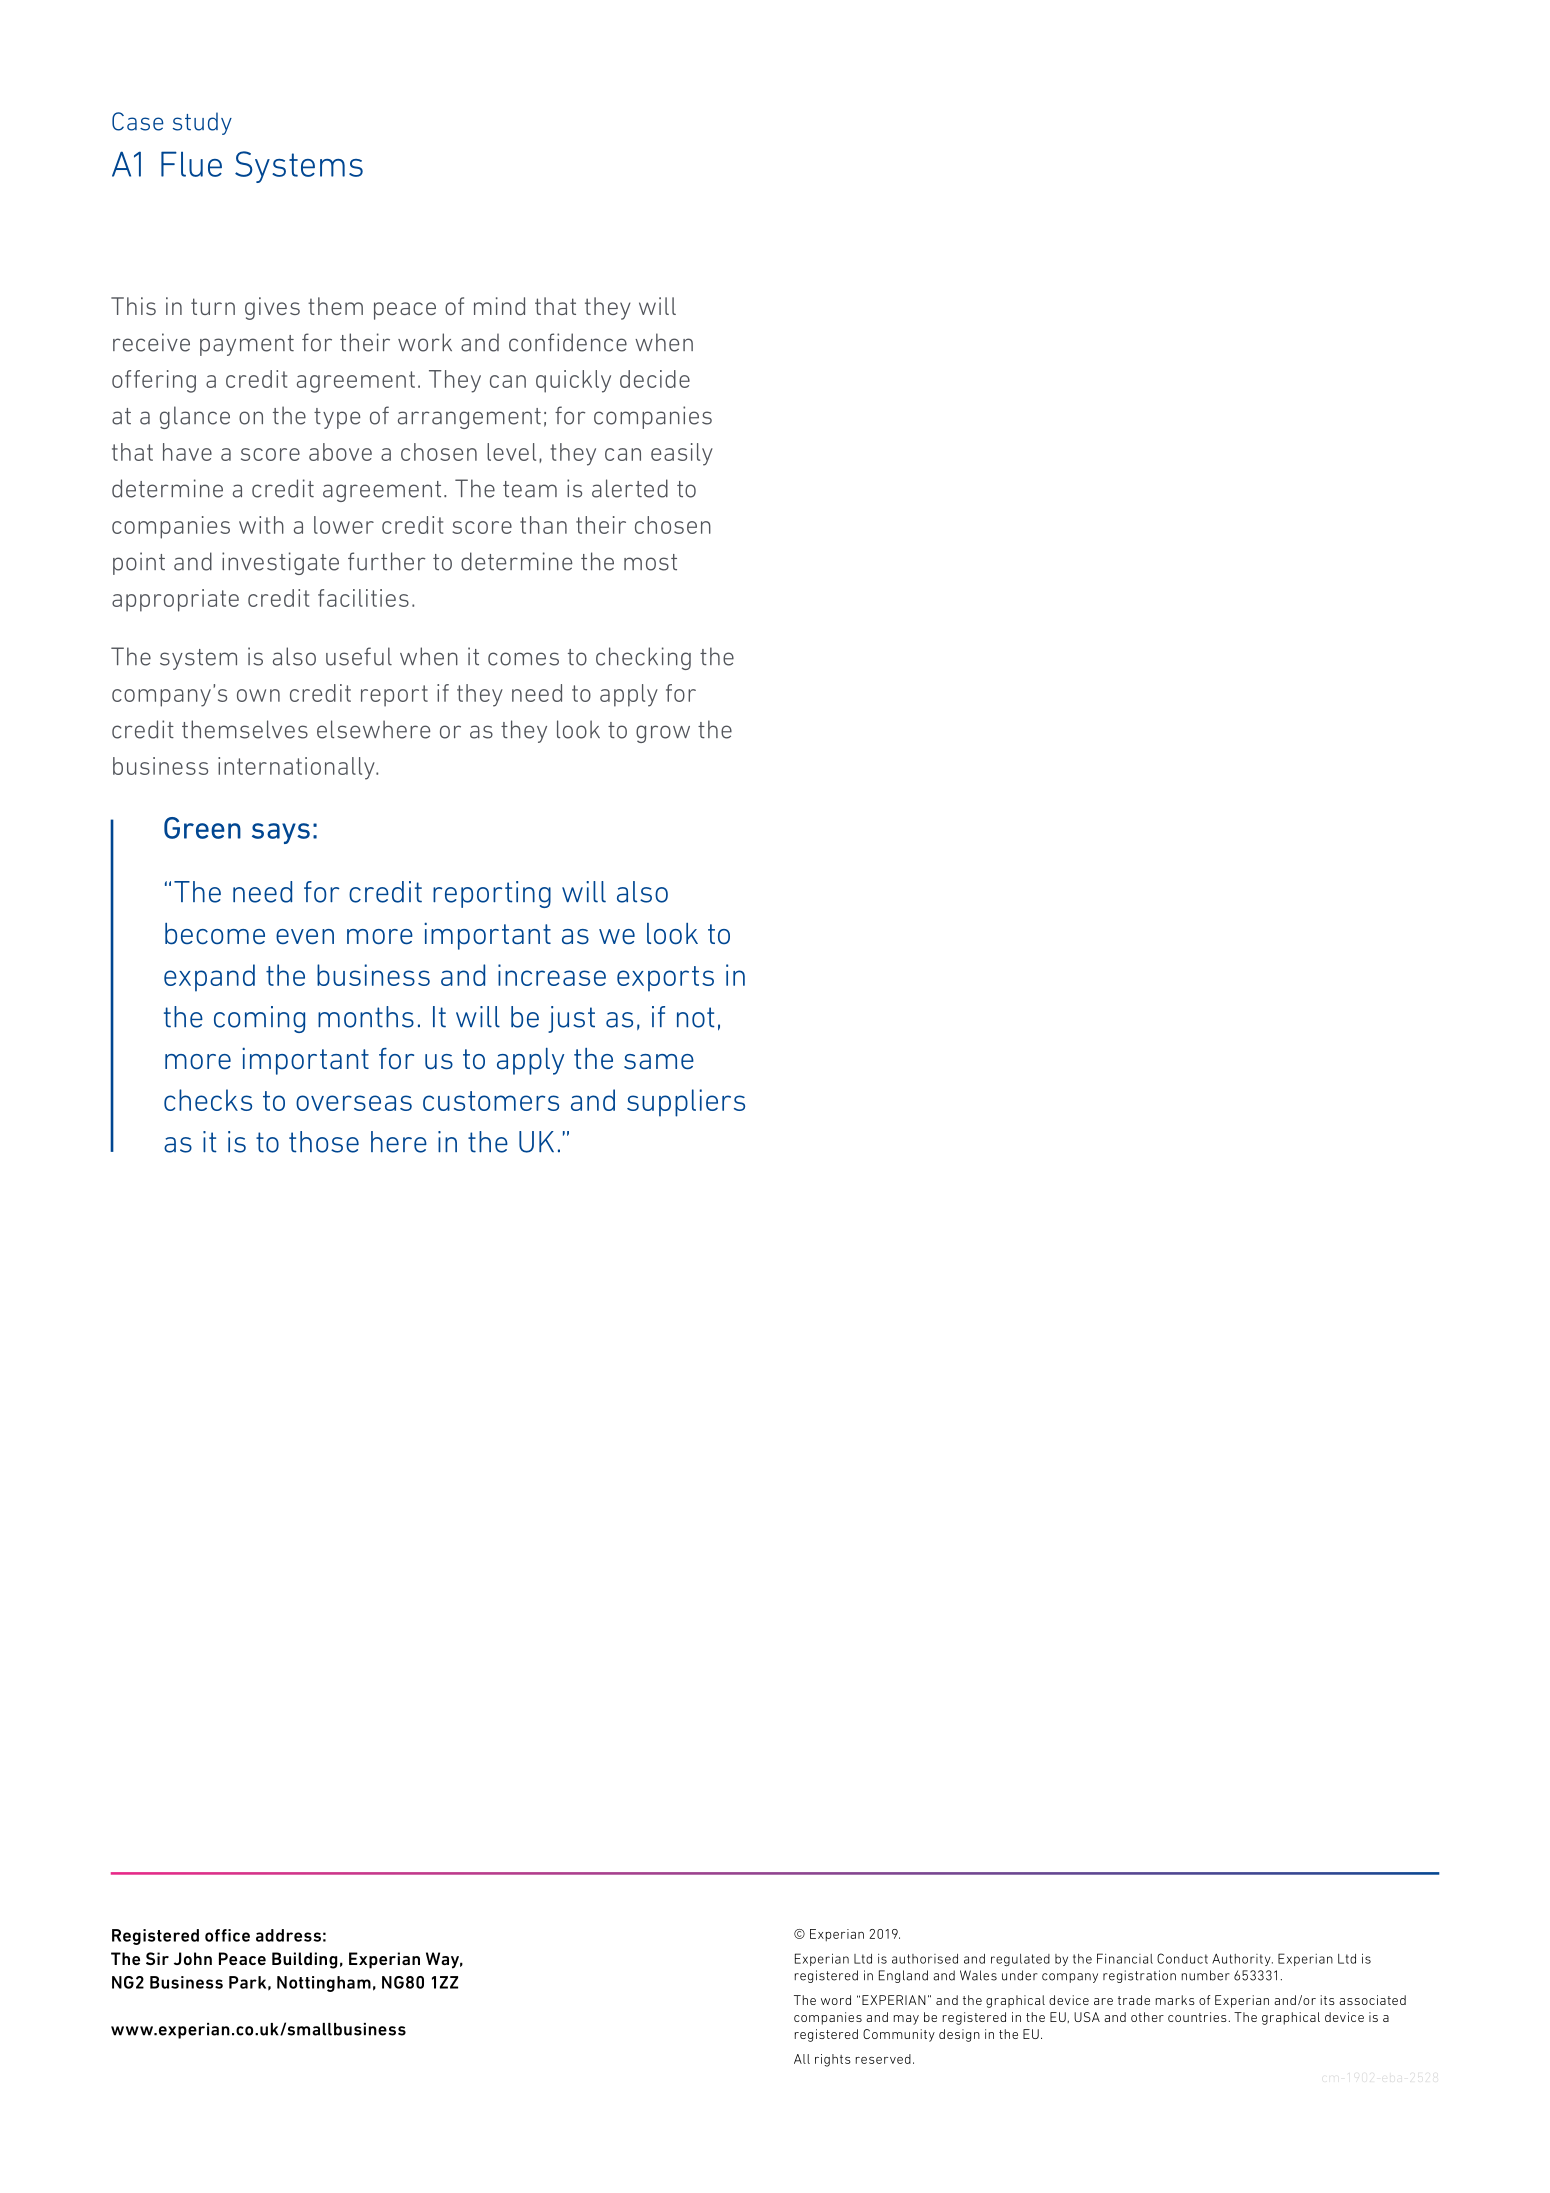 The width and height of the screenshot is (1550, 2193). What do you see at coordinates (655, 379) in the screenshot?
I see `decide` at bounding box center [655, 379].
